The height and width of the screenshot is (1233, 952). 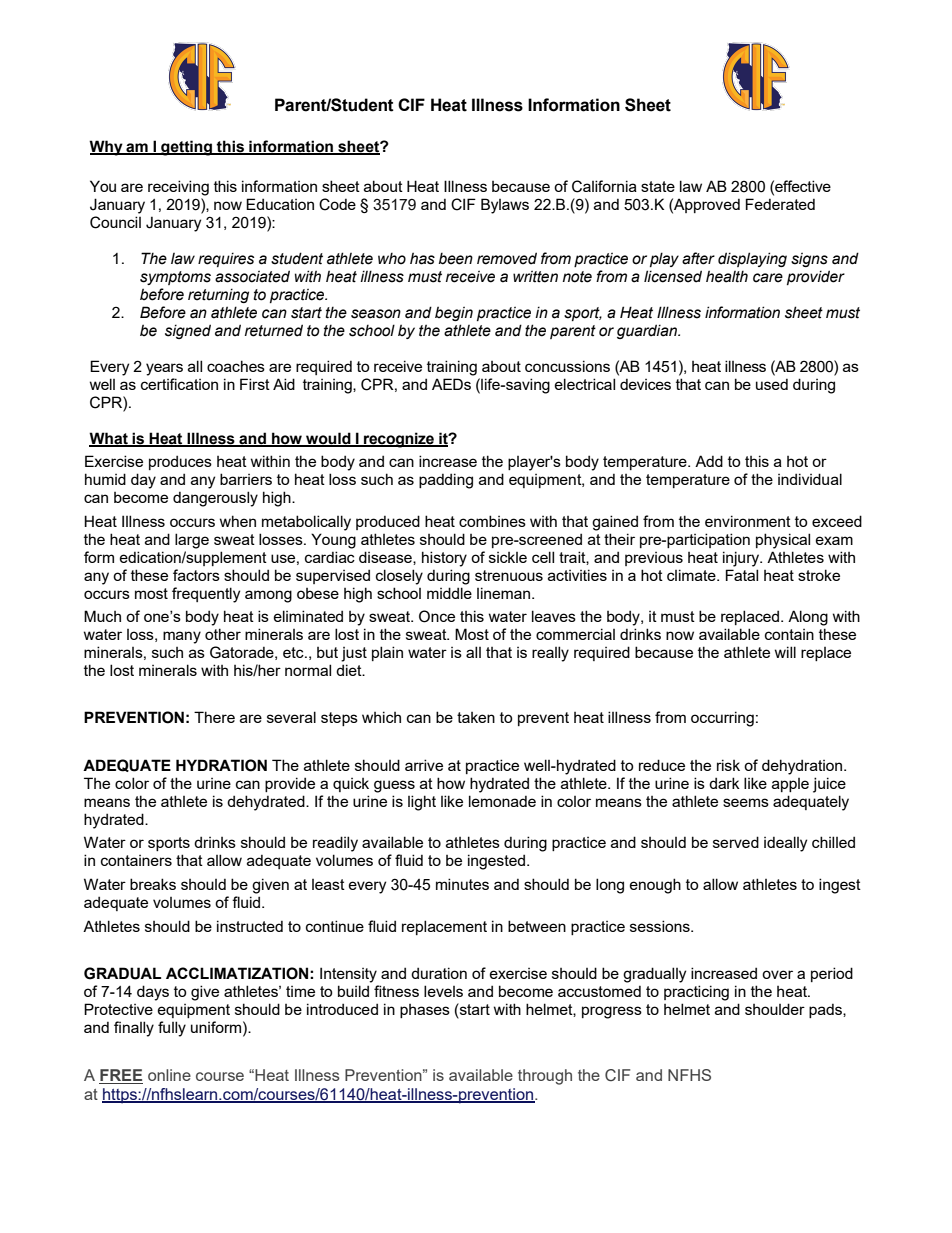 What do you see at coordinates (178, 188) in the screenshot?
I see `receiving` at bounding box center [178, 188].
